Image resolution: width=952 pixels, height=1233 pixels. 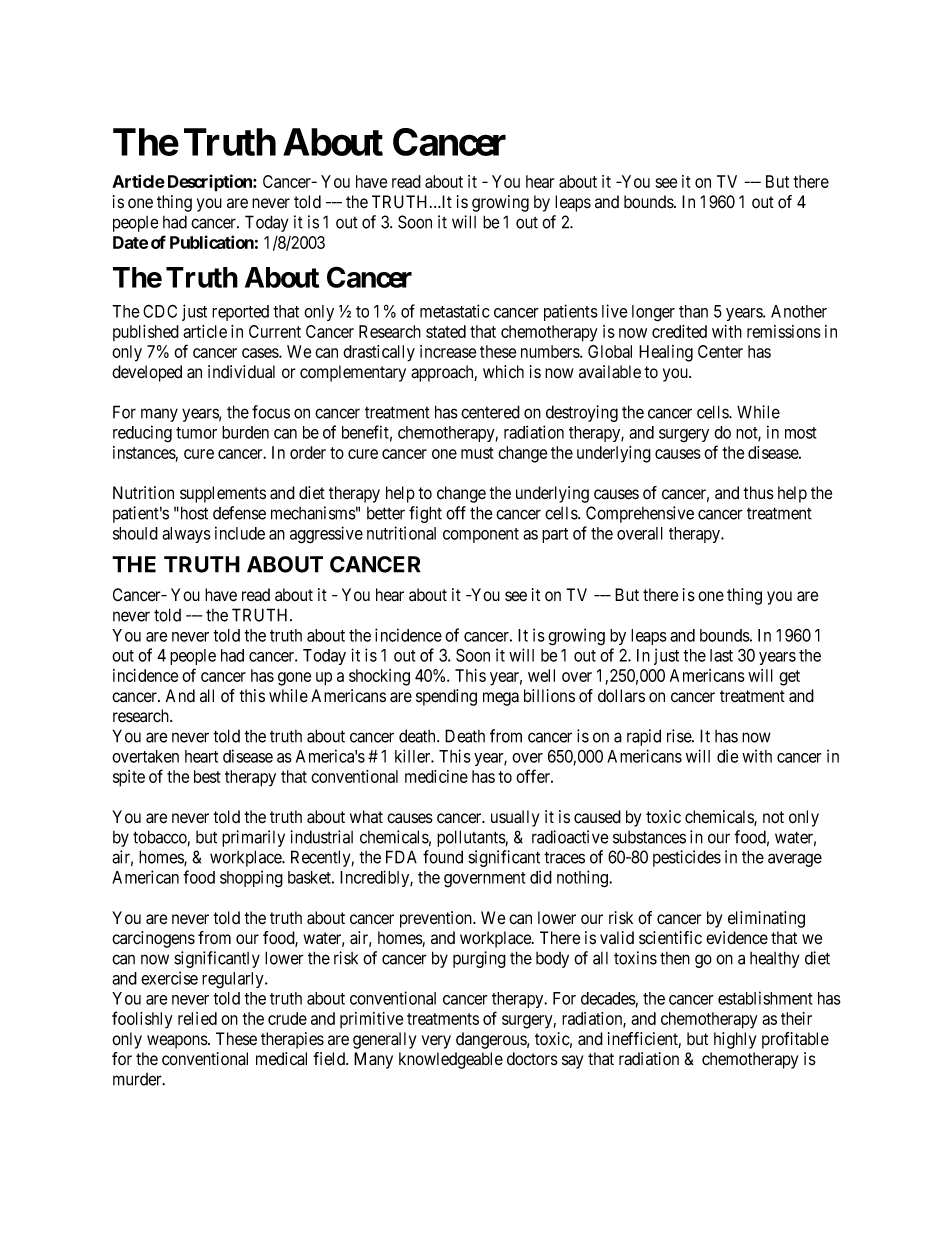 What do you see at coordinates (436, 1042) in the page?
I see `very` at bounding box center [436, 1042].
